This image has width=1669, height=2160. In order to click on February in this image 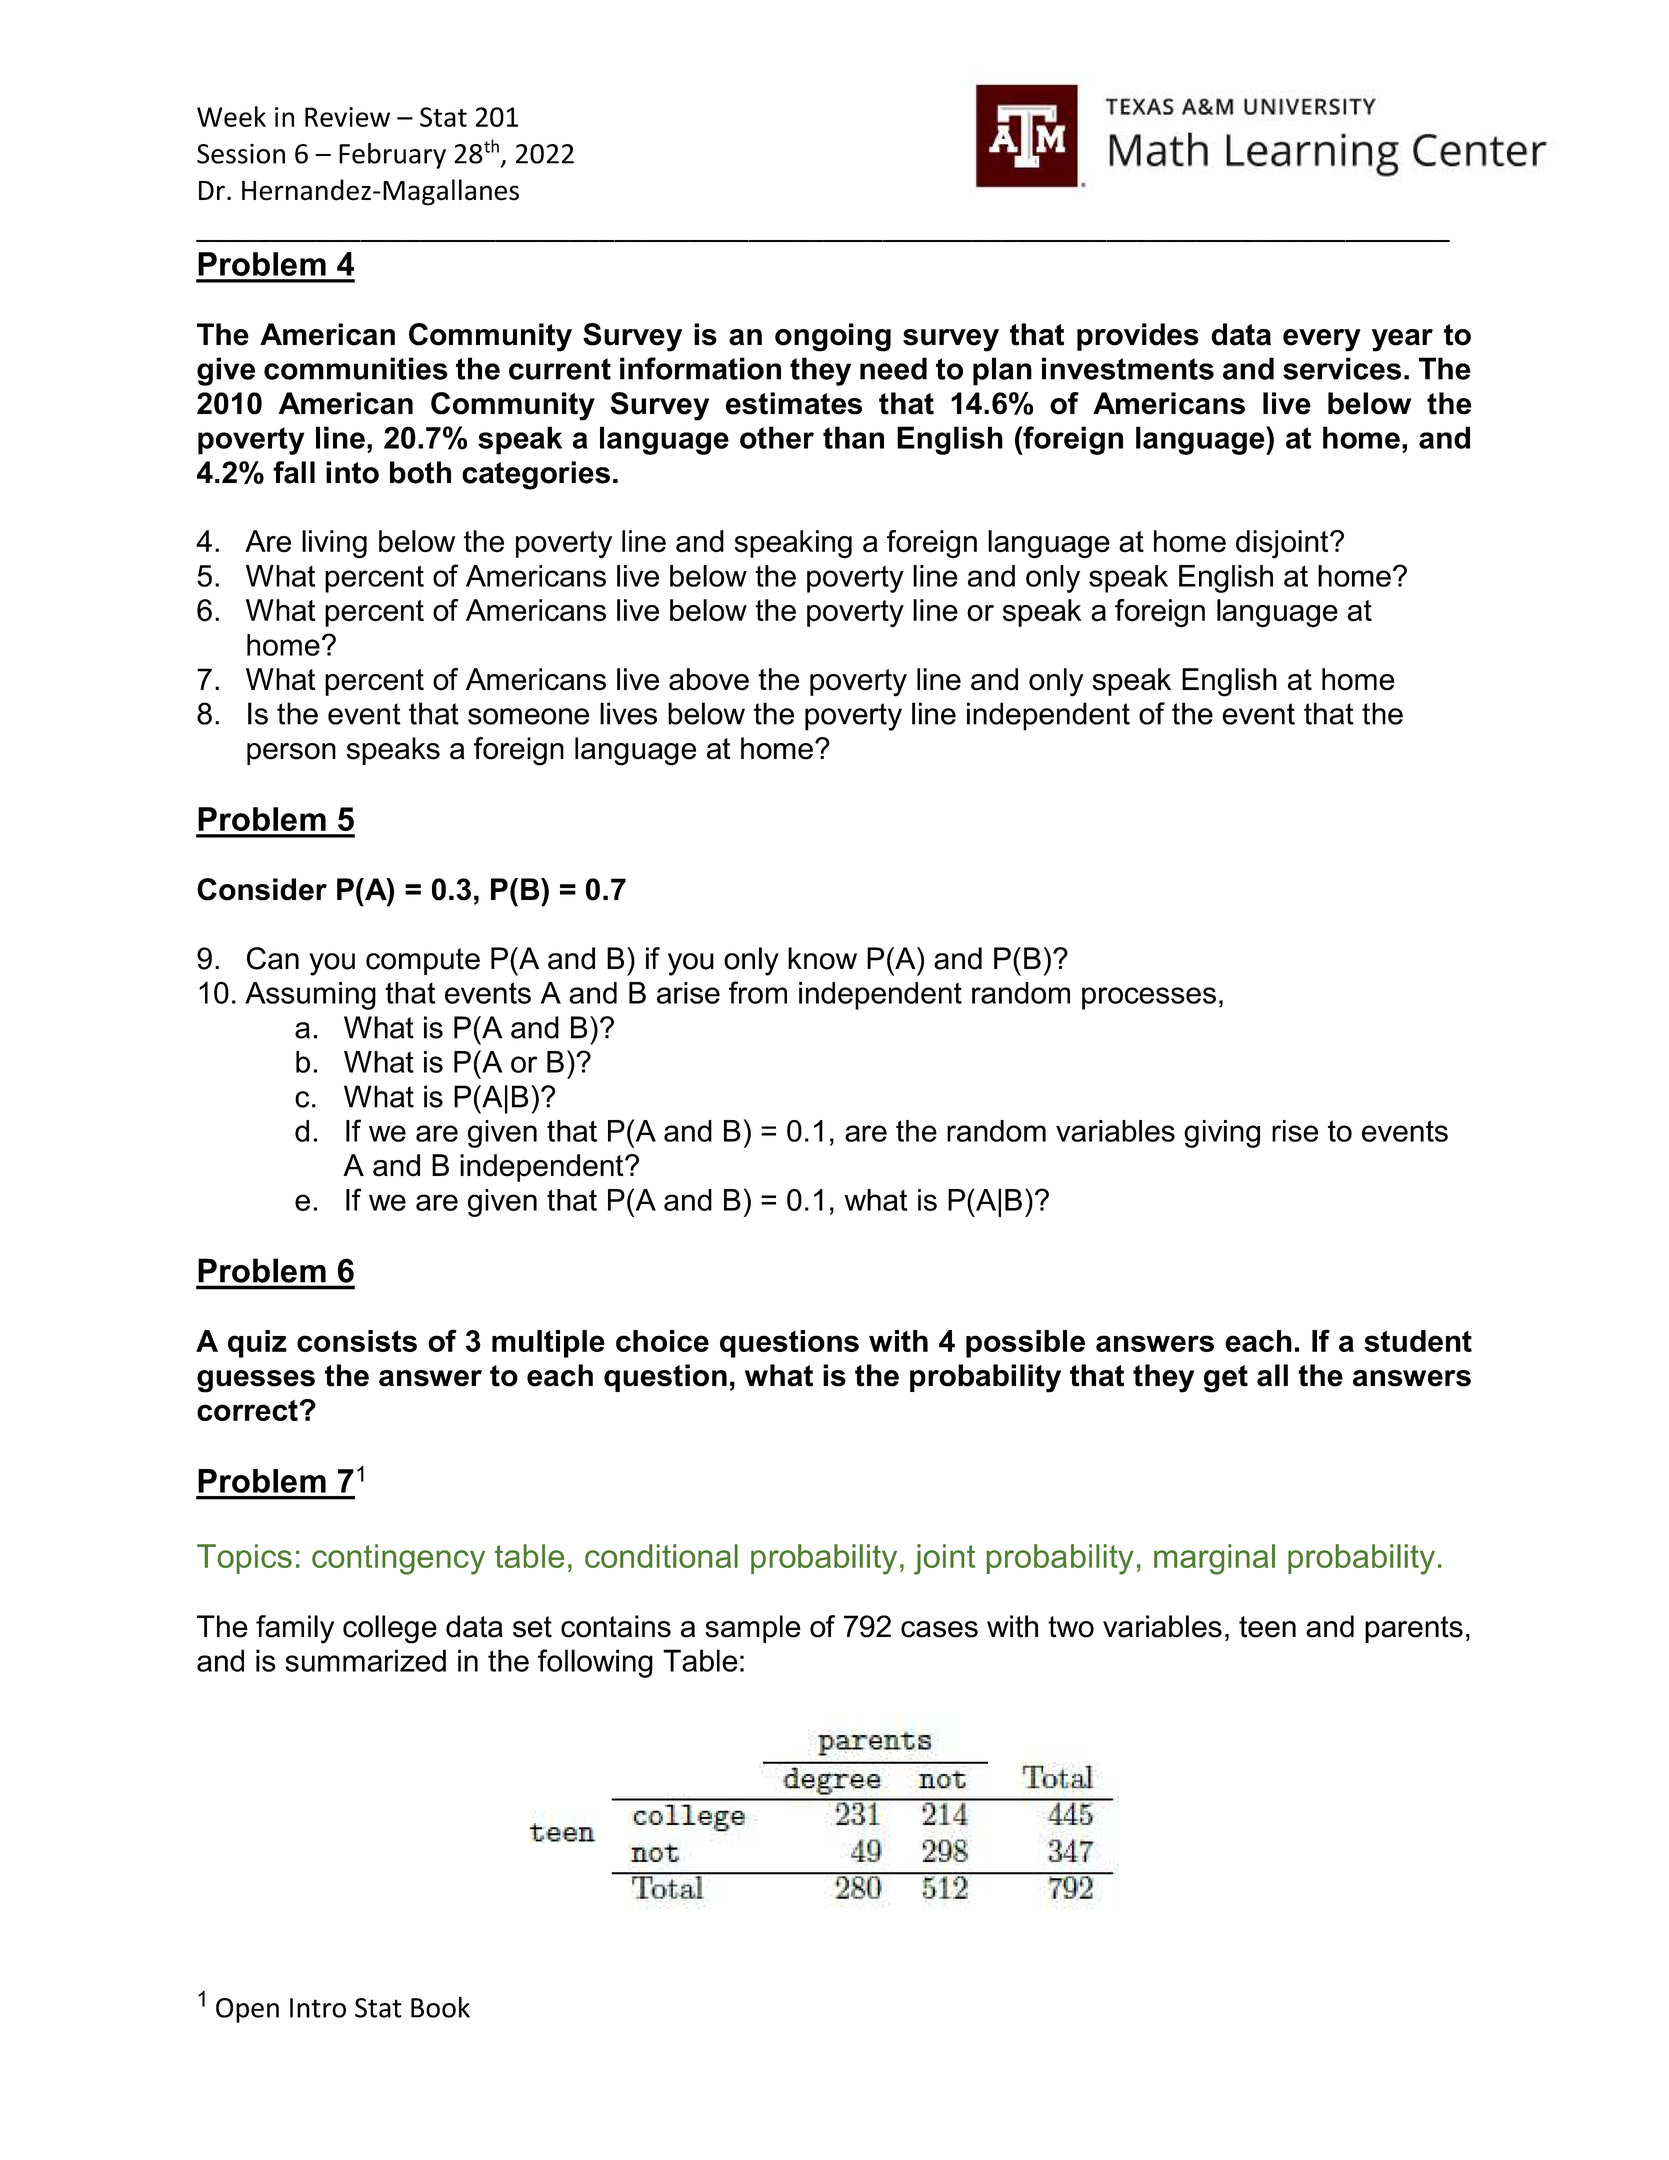, I will do `click(392, 156)`.
